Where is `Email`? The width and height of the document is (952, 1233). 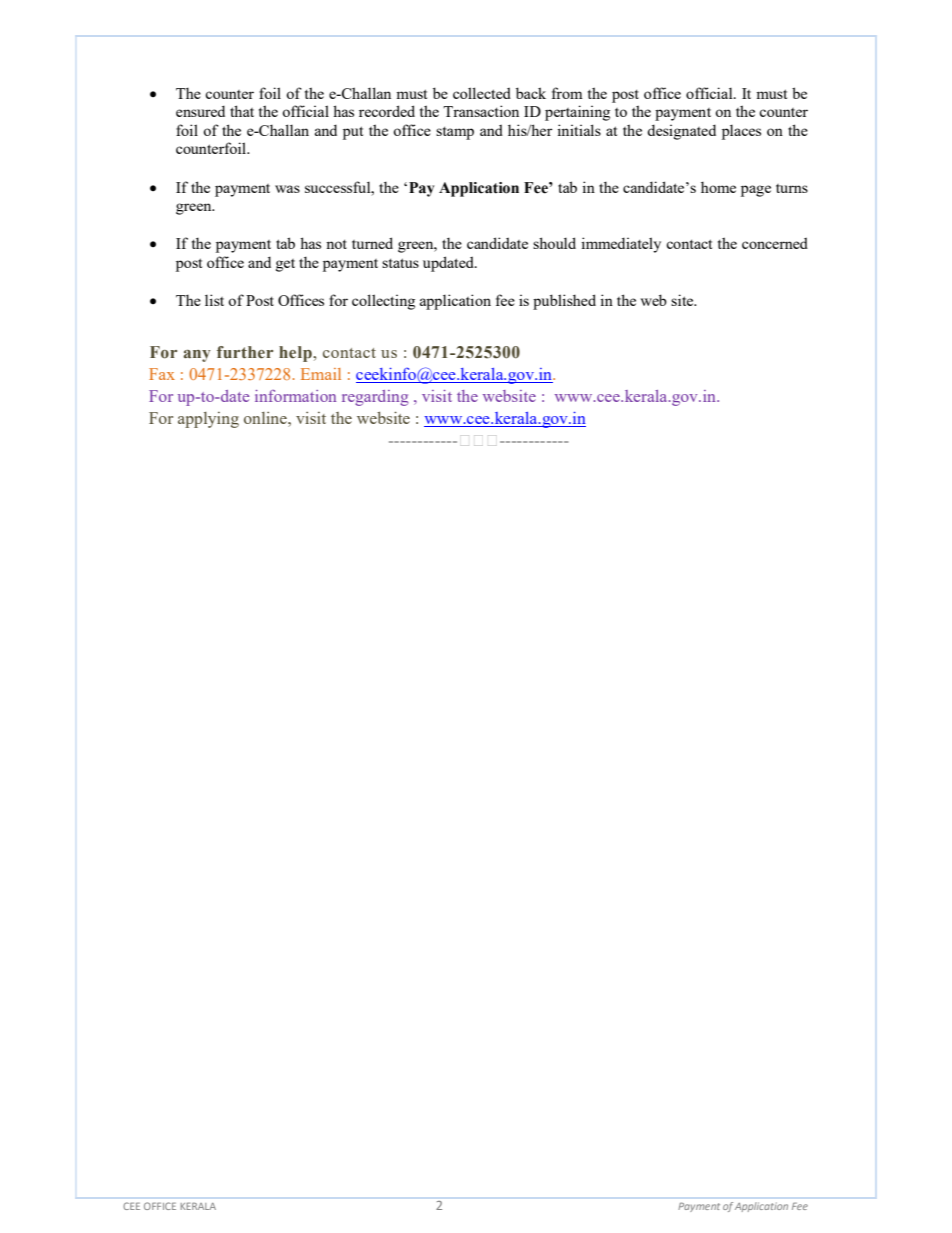 Email is located at coordinates (321, 374).
